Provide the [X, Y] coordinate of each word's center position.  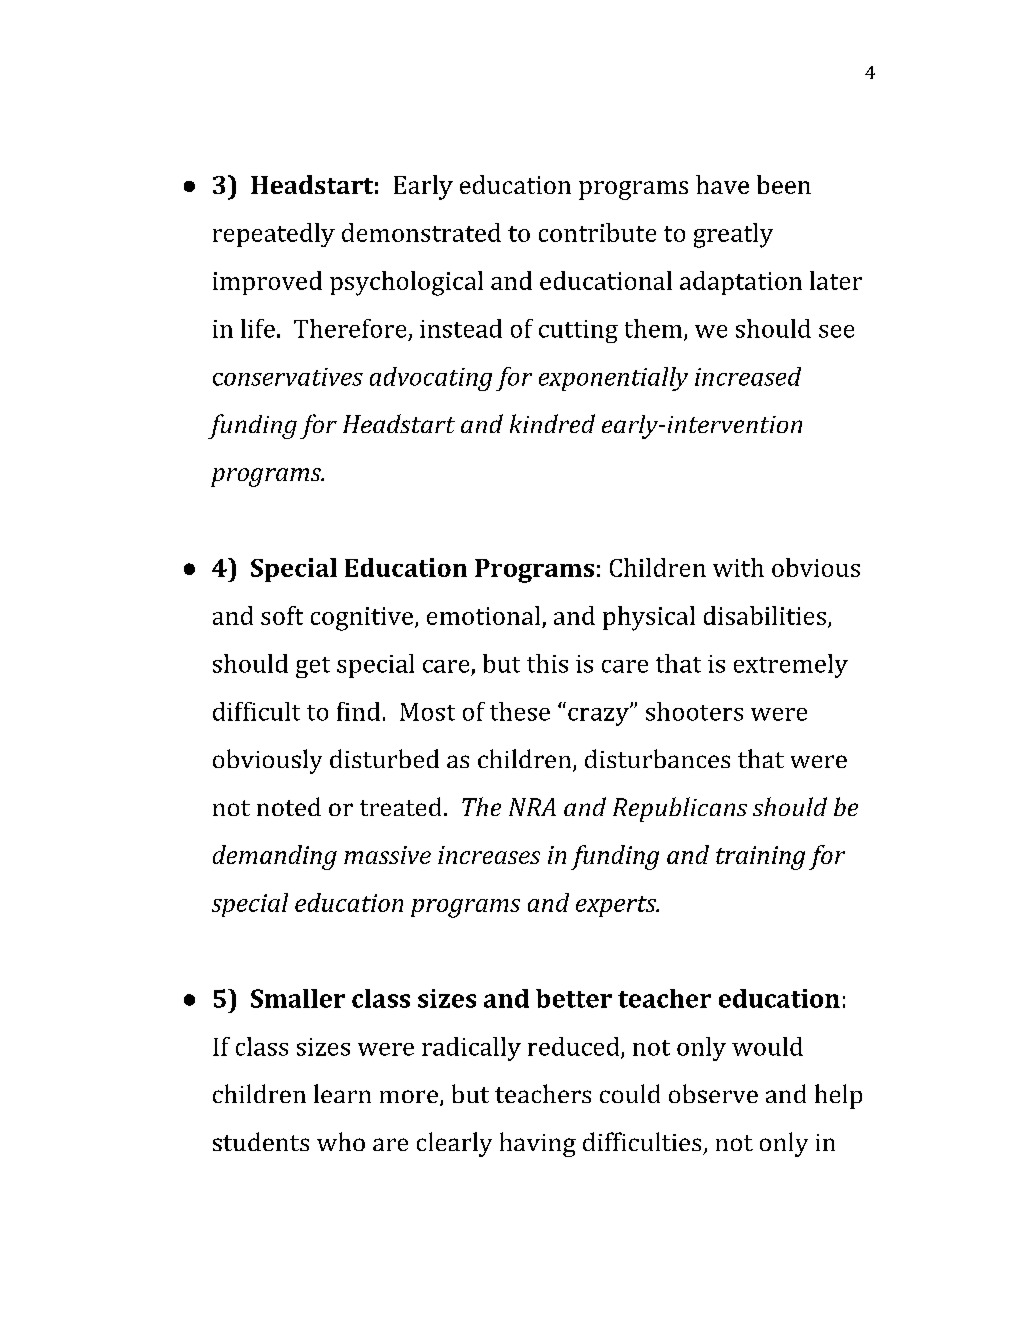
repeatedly [274, 235]
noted [289, 806]
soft [282, 615]
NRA [532, 807]
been [784, 184]
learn [342, 1093]
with [738, 567]
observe [713, 1093]
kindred [552, 423]
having [538, 1144]
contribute [597, 232]
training [760, 858]
